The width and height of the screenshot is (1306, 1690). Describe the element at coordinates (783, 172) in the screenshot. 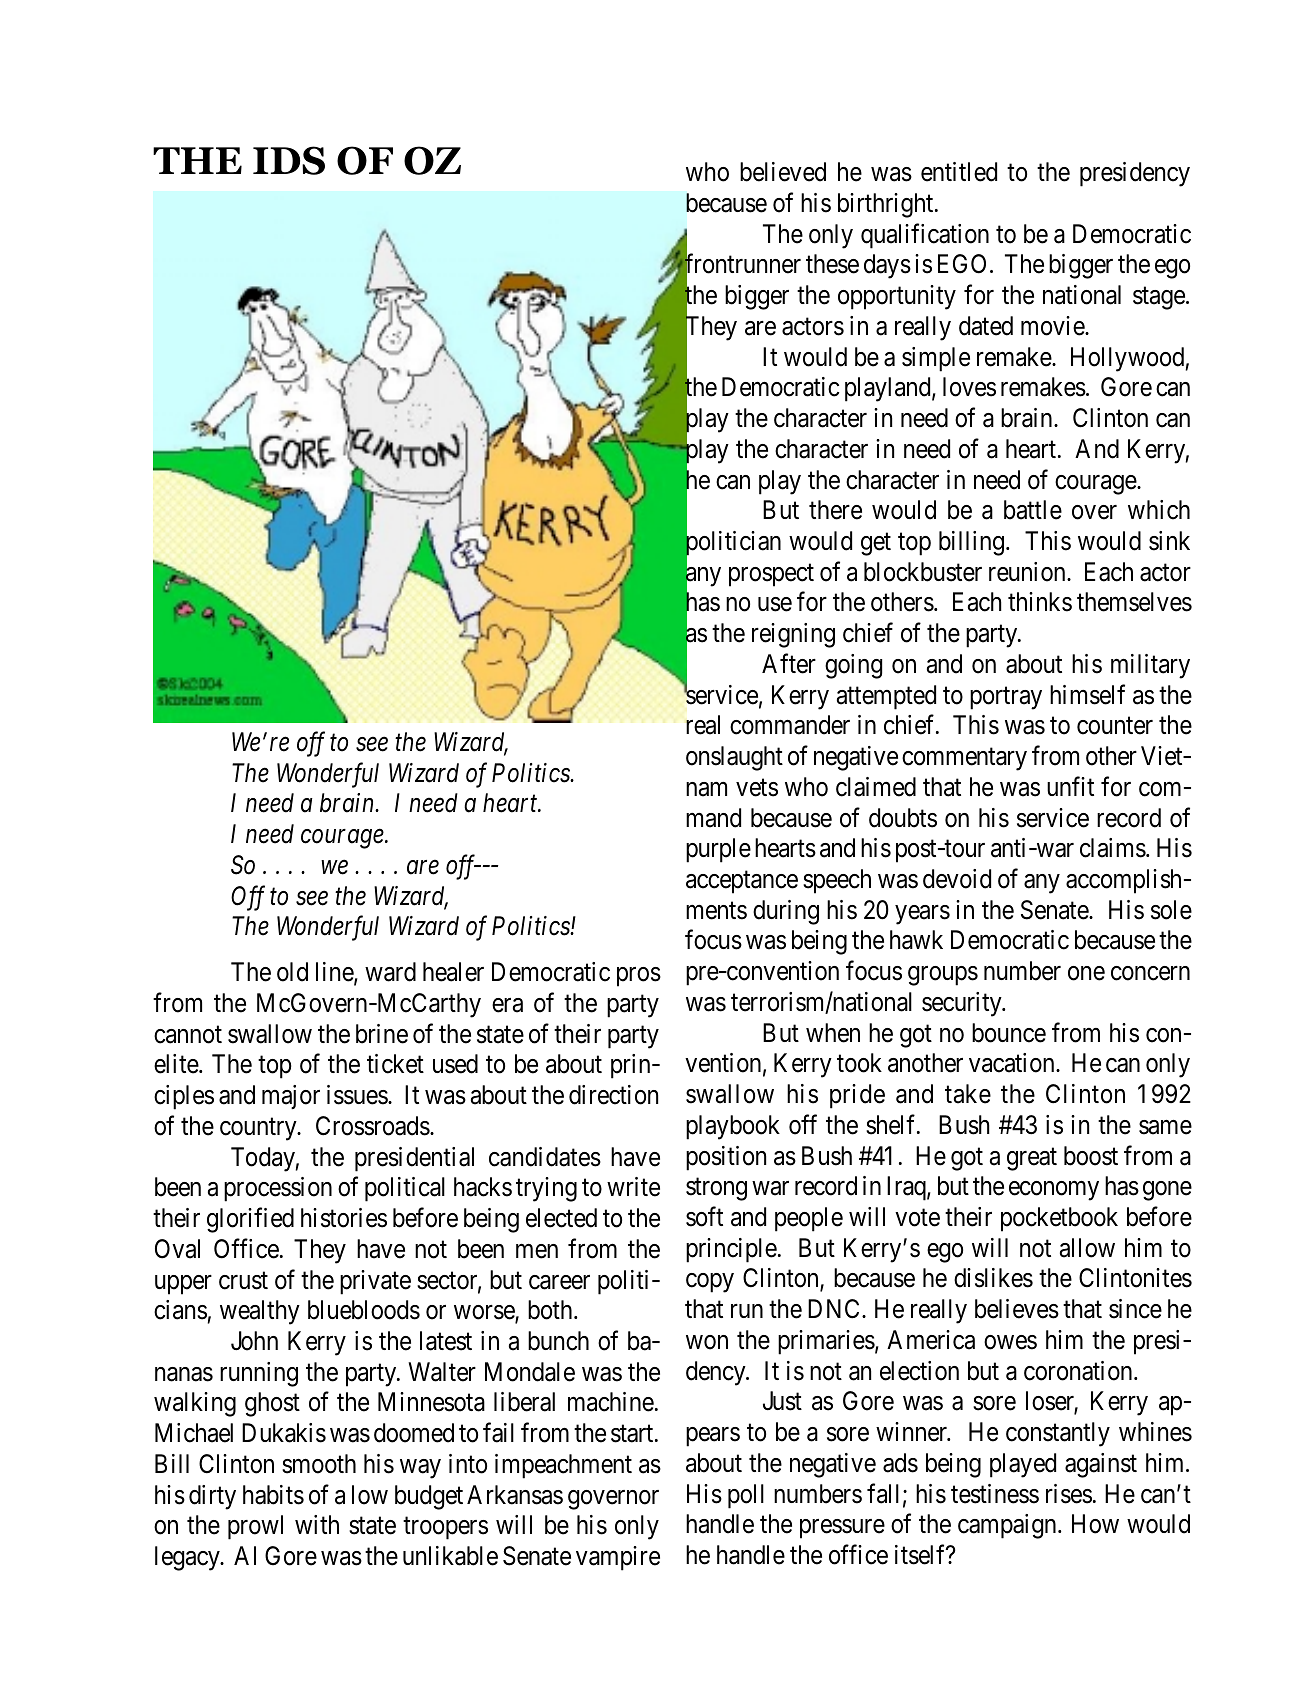

I see `believed` at that location.
